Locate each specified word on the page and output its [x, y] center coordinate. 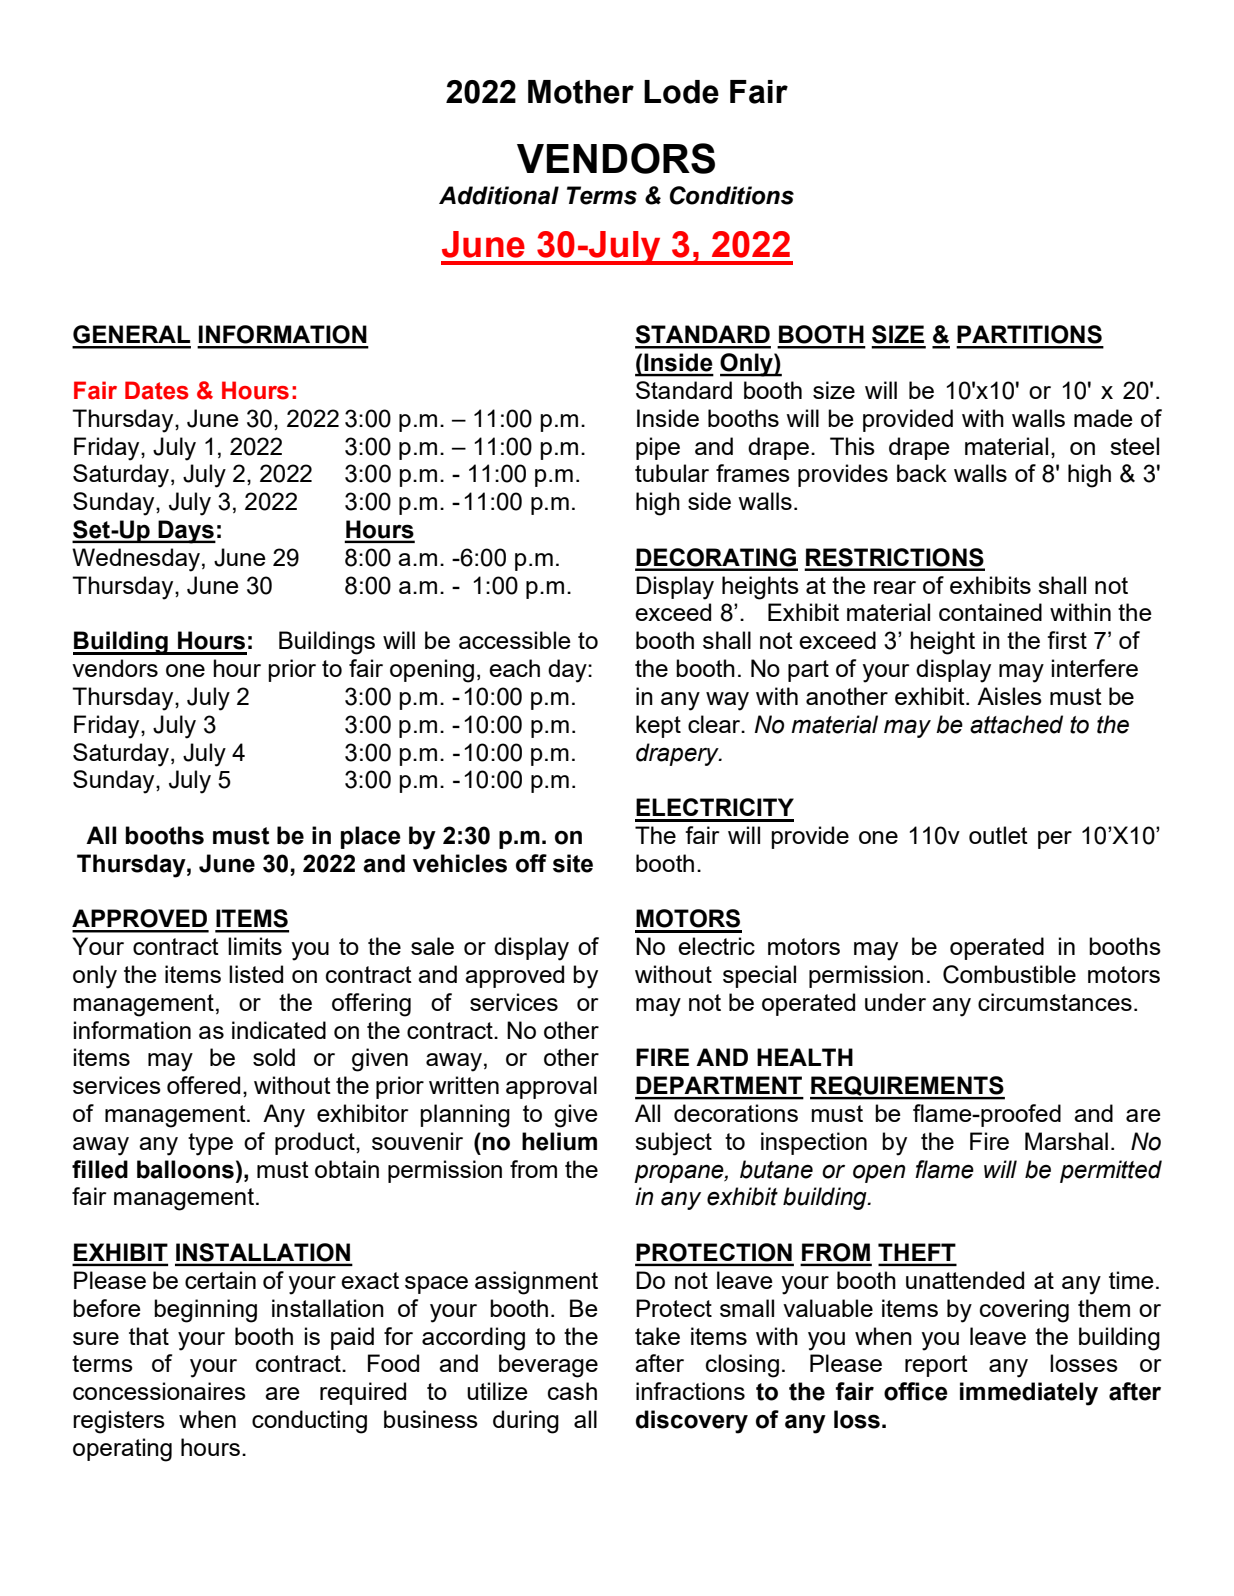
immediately [1029, 1394]
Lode [681, 92]
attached [1016, 724]
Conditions [732, 195]
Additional [499, 195]
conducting [309, 1422]
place [371, 837]
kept [658, 726]
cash [572, 1391]
